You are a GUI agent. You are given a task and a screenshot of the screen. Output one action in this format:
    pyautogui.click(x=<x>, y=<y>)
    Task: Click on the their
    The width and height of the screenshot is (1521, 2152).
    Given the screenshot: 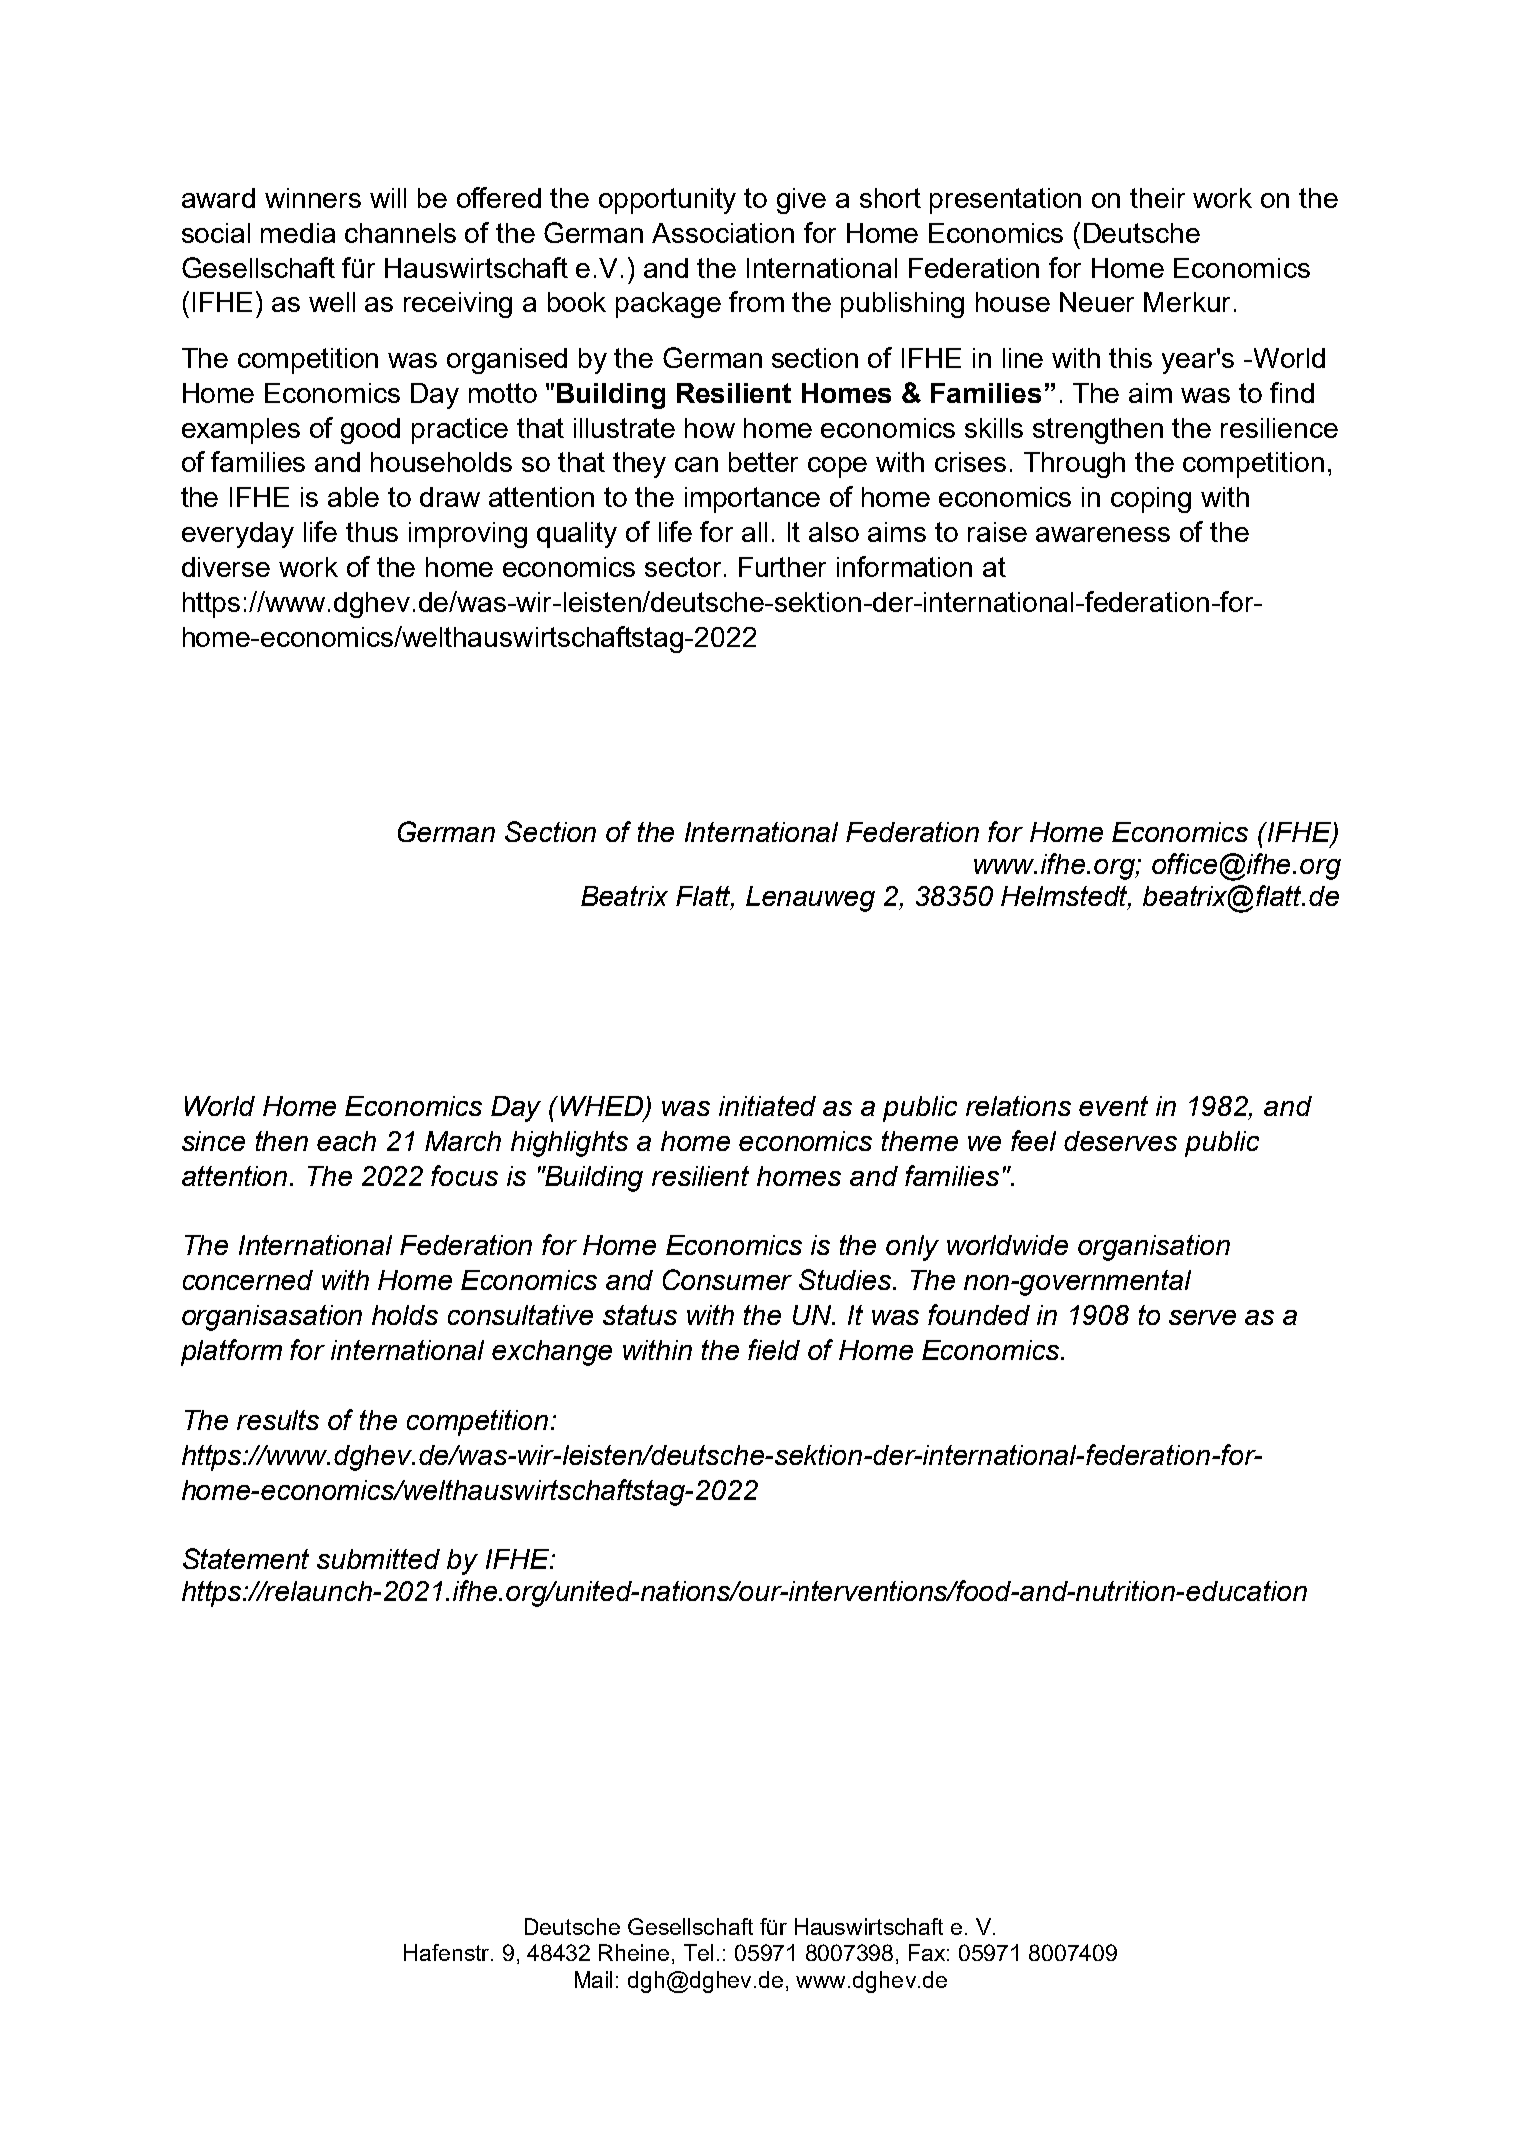 What is the action you would take?
    pyautogui.click(x=1157, y=198)
